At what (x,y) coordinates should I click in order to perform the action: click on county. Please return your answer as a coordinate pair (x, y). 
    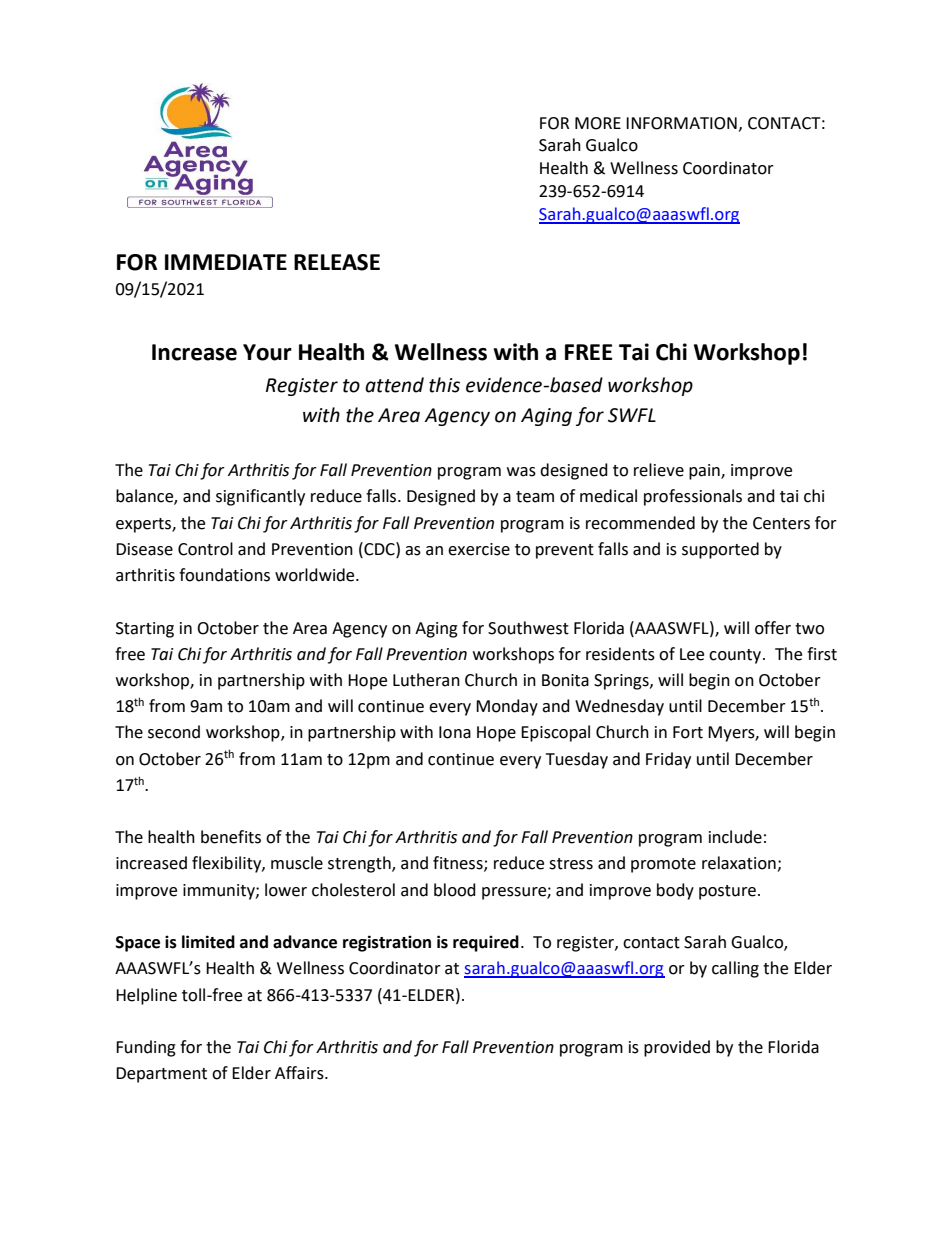
    Looking at the image, I should click on (736, 656).
